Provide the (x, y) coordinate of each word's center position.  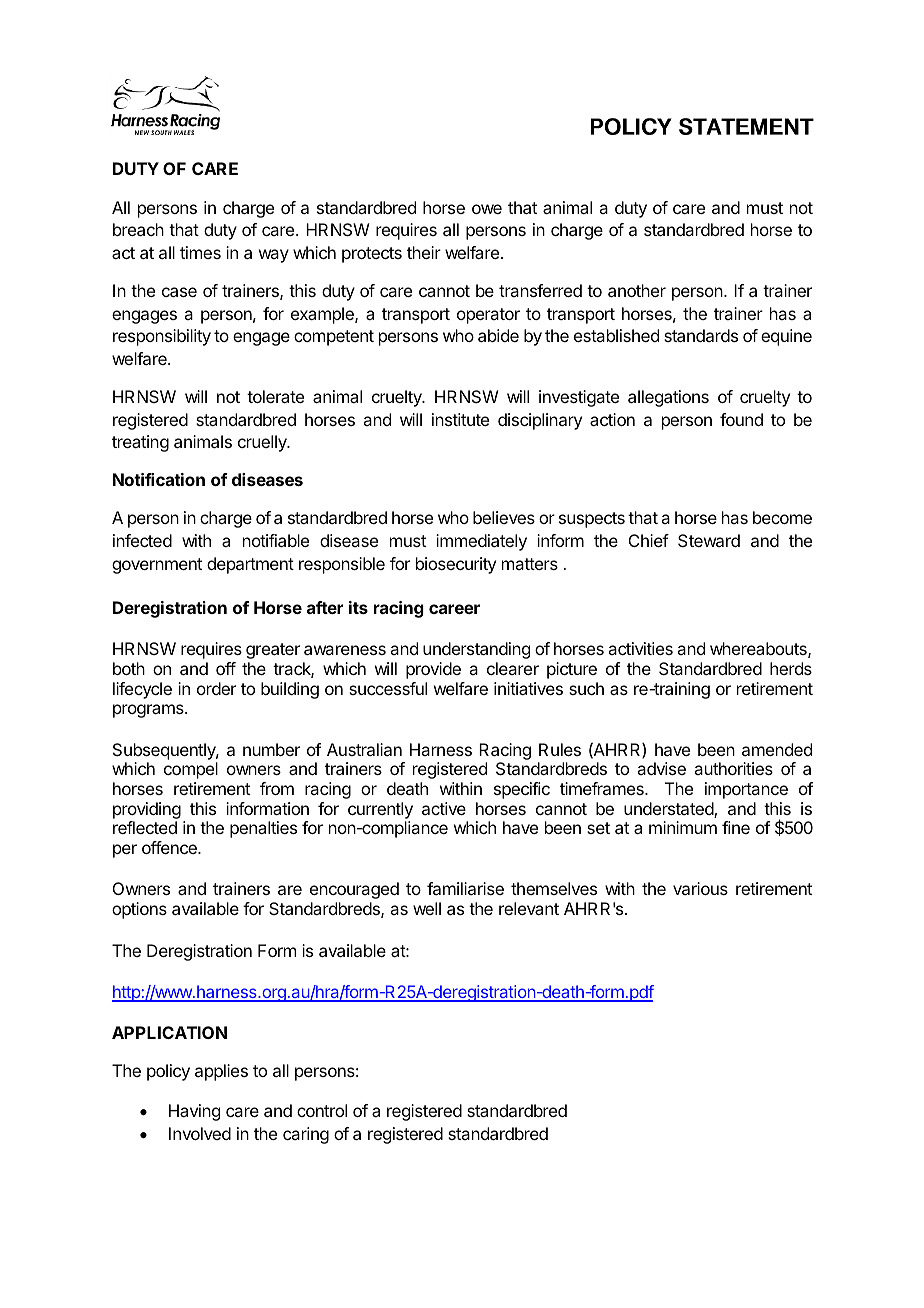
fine (736, 827)
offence (170, 847)
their (424, 252)
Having (194, 1112)
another (637, 290)
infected (142, 540)
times (200, 252)
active (444, 808)
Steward (709, 540)
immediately (481, 542)
